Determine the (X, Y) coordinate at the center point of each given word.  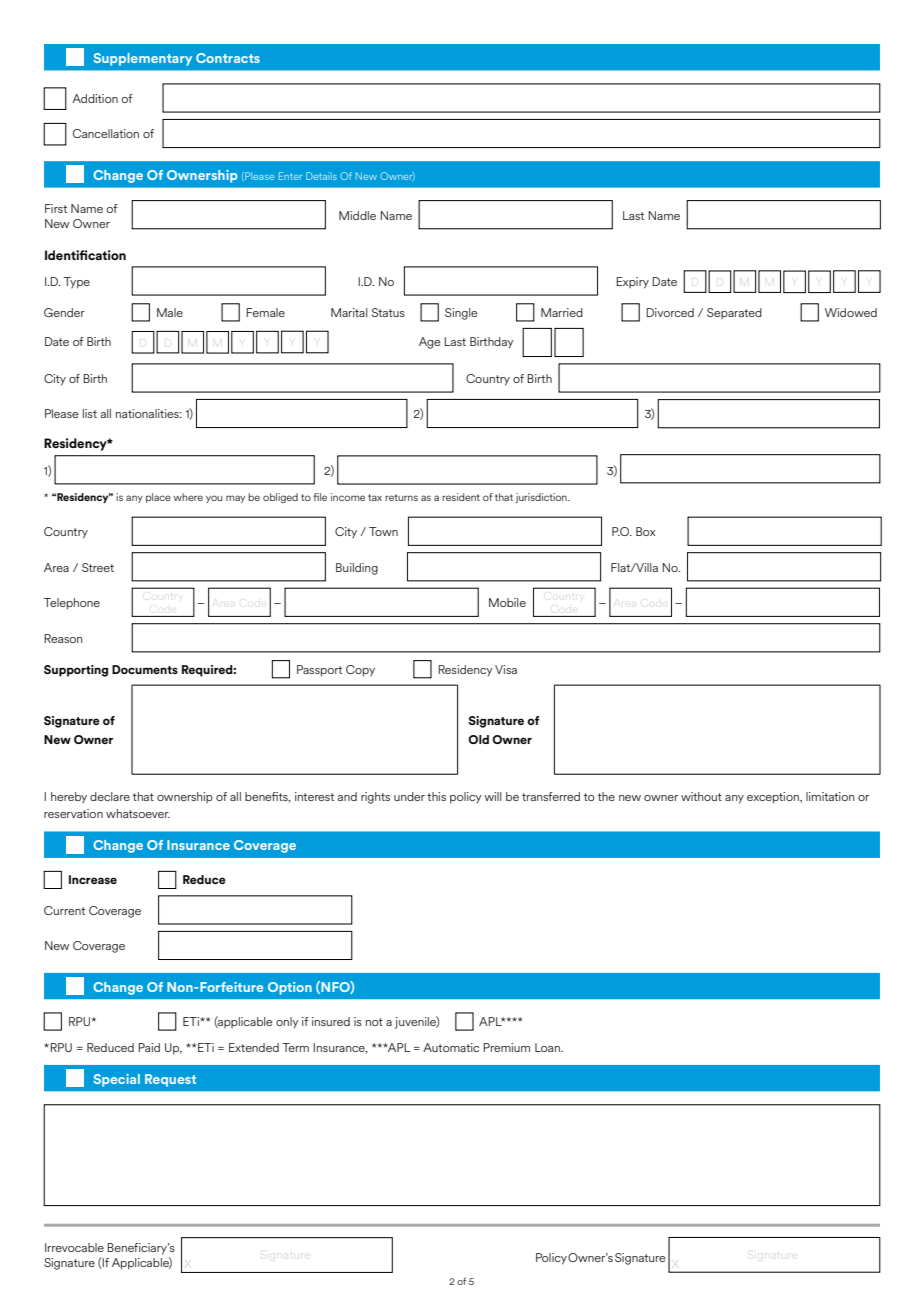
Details (321, 176)
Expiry (632, 283)
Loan (548, 1047)
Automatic (451, 1047)
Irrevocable (74, 1247)
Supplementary (142, 59)
